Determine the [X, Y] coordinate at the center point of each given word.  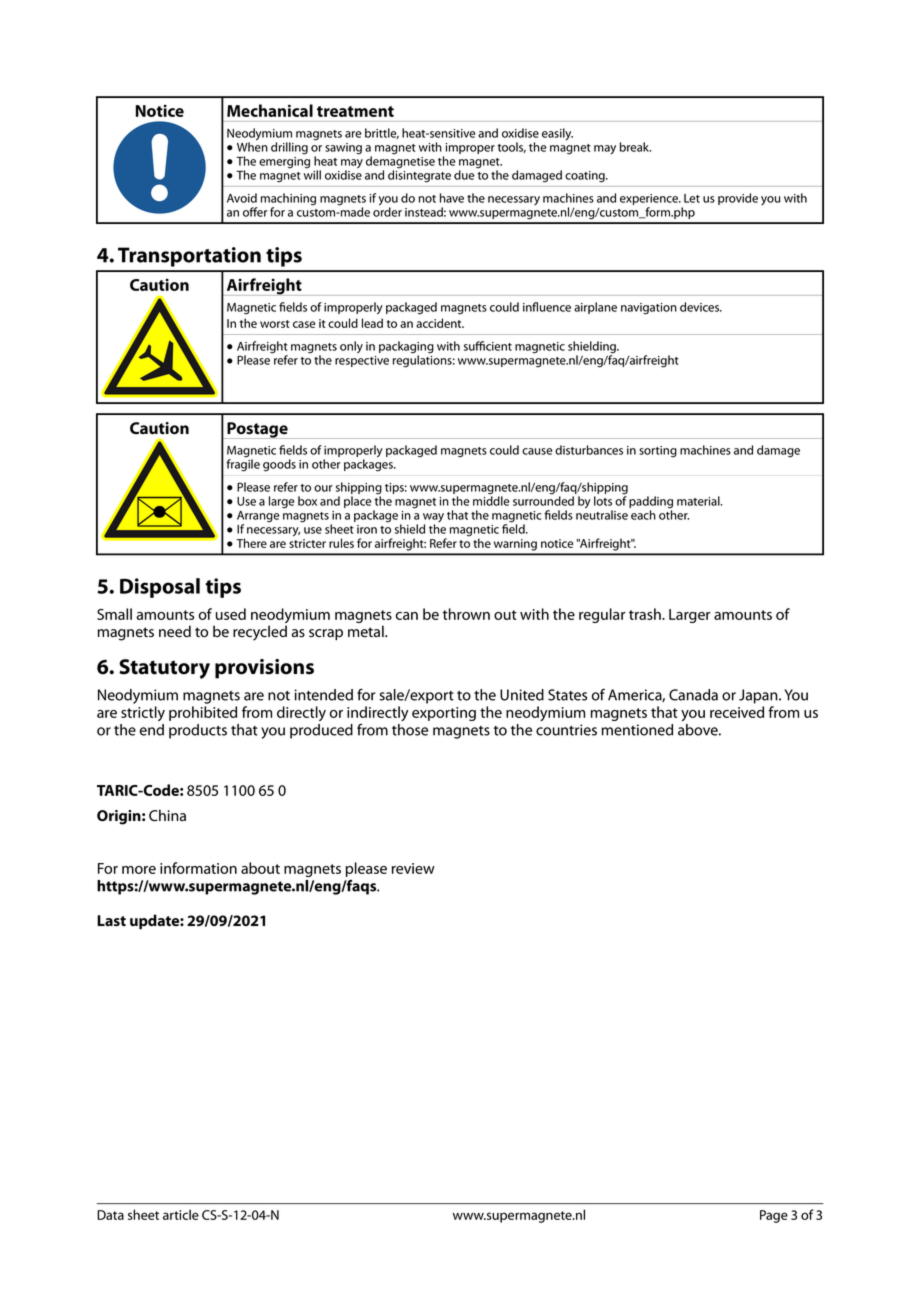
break [635, 147]
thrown [466, 614]
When [252, 146]
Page [774, 1216]
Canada [693, 695]
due [464, 175]
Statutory [164, 669]
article [181, 1214]
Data [110, 1215]
